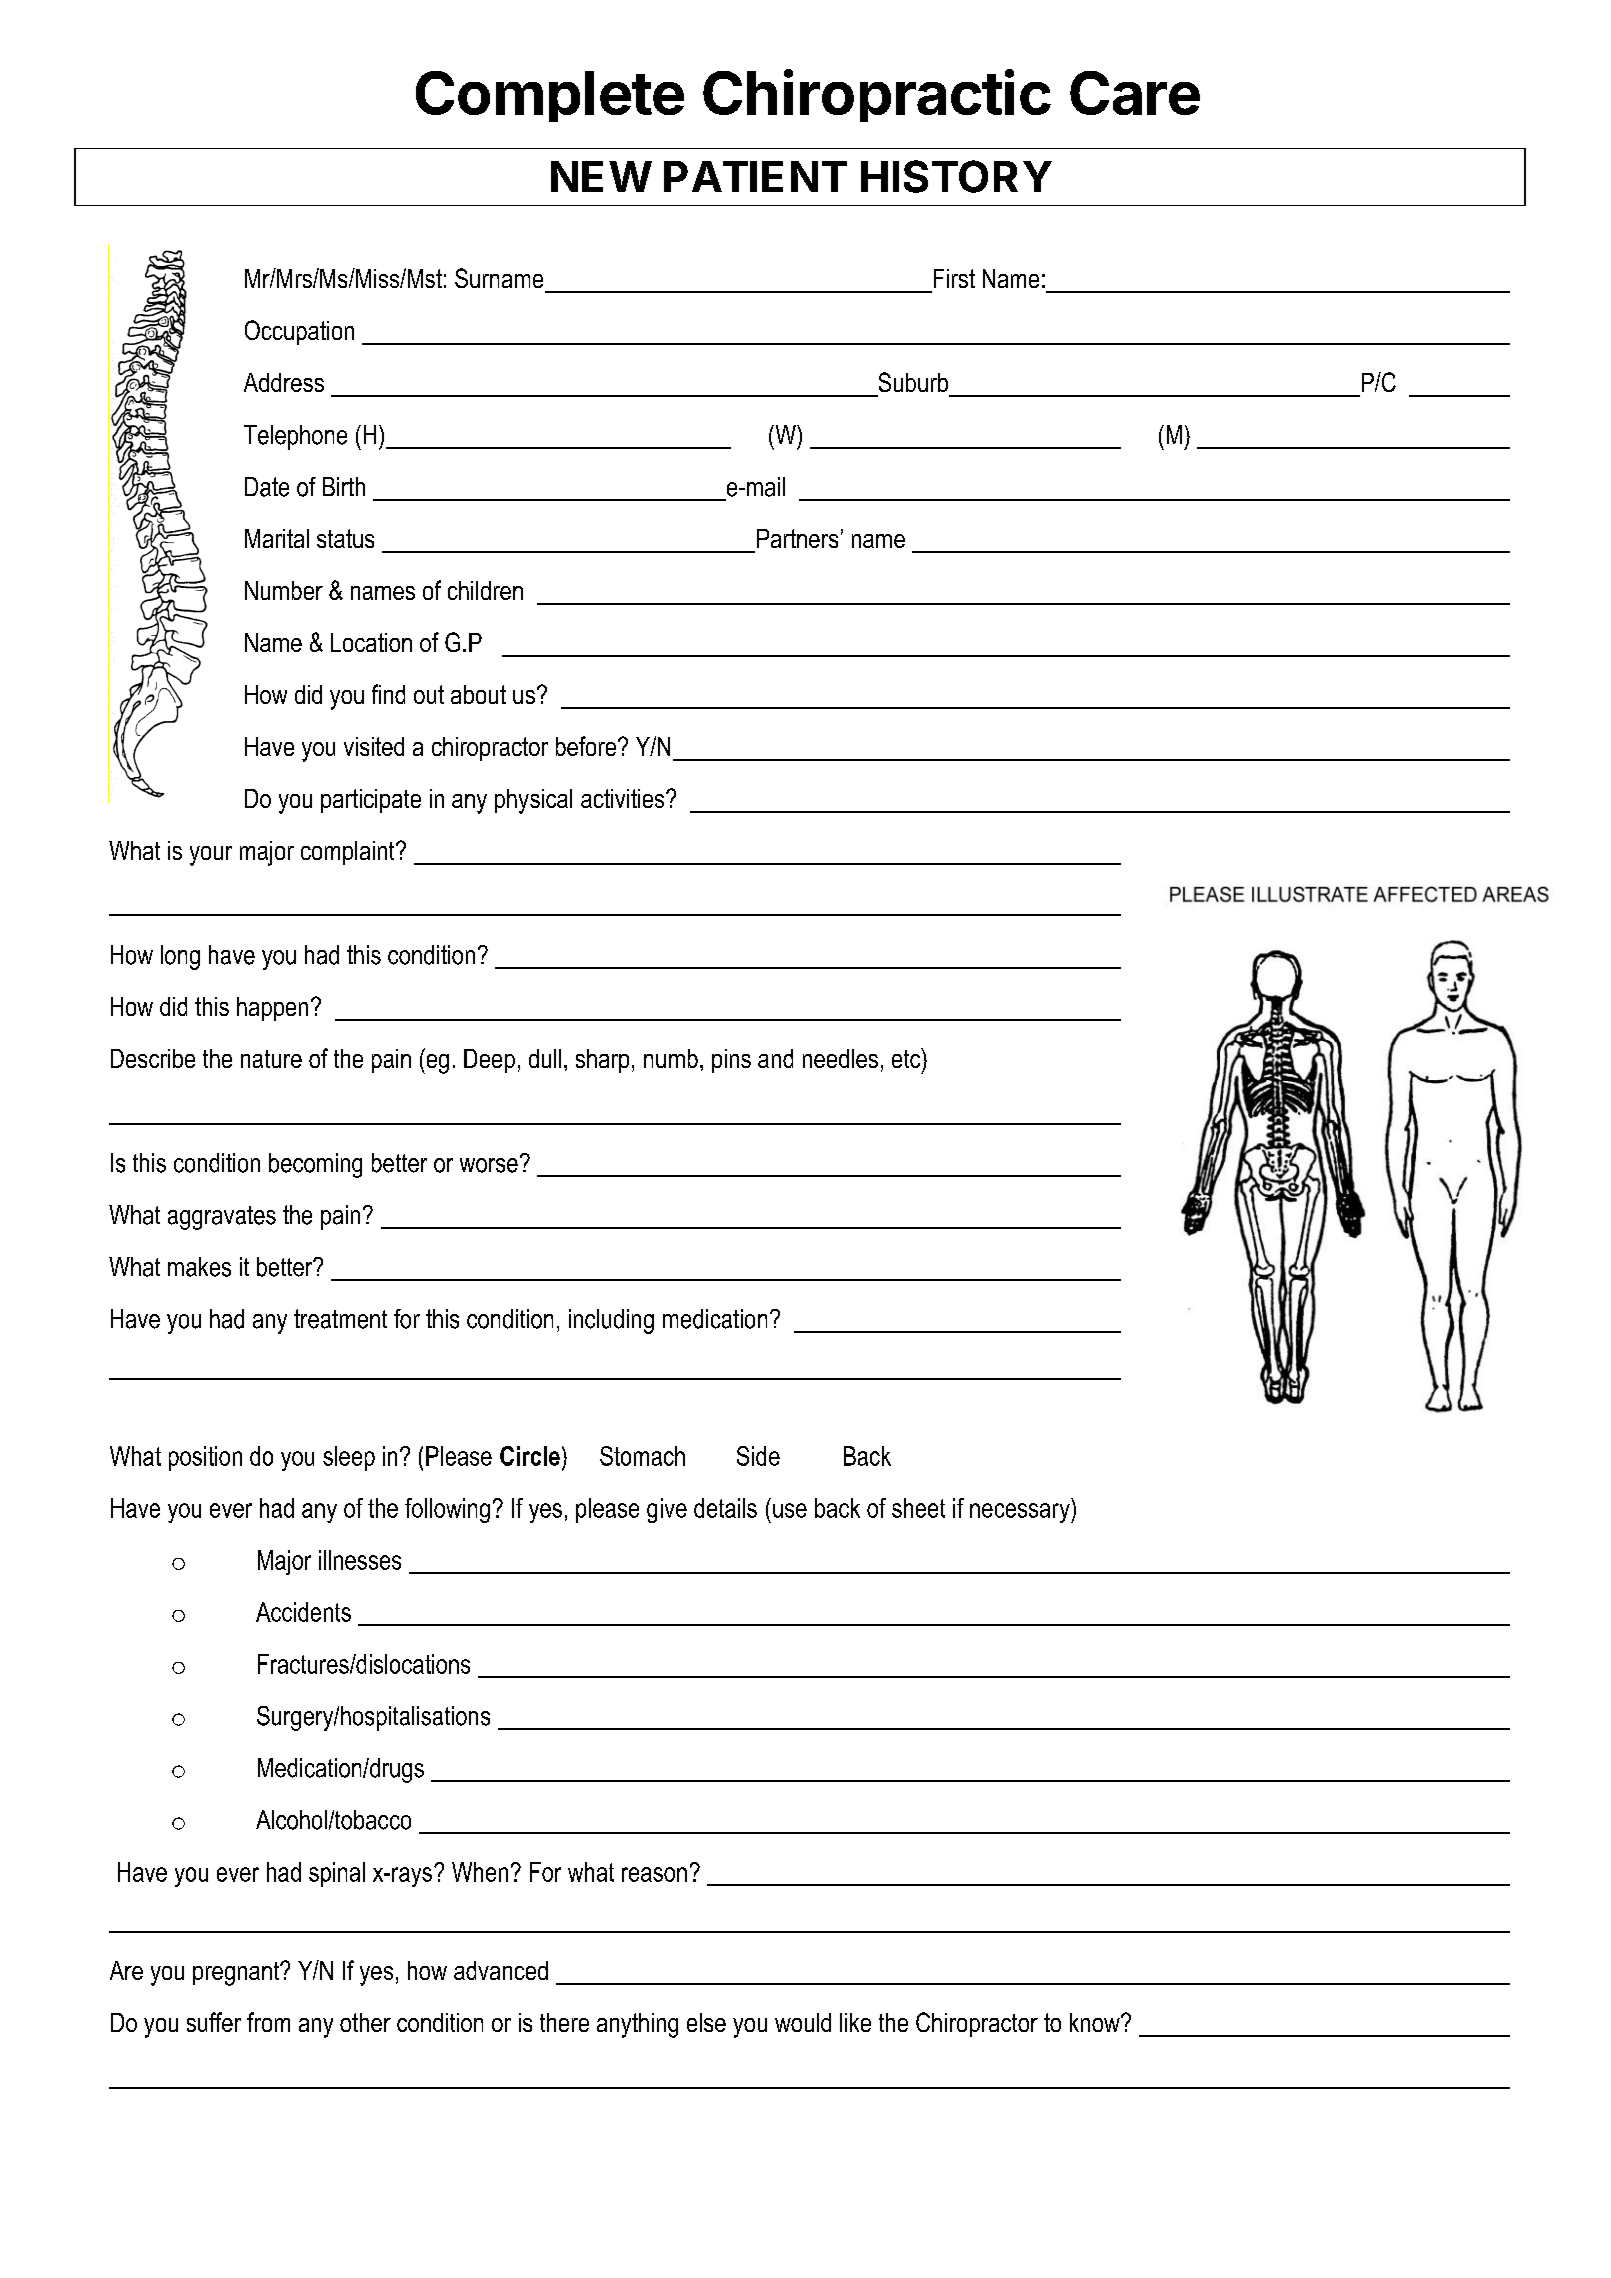 This document has height=2278, width=1611. Describe the element at coordinates (637, 2025) in the document. I see `anything` at that location.
